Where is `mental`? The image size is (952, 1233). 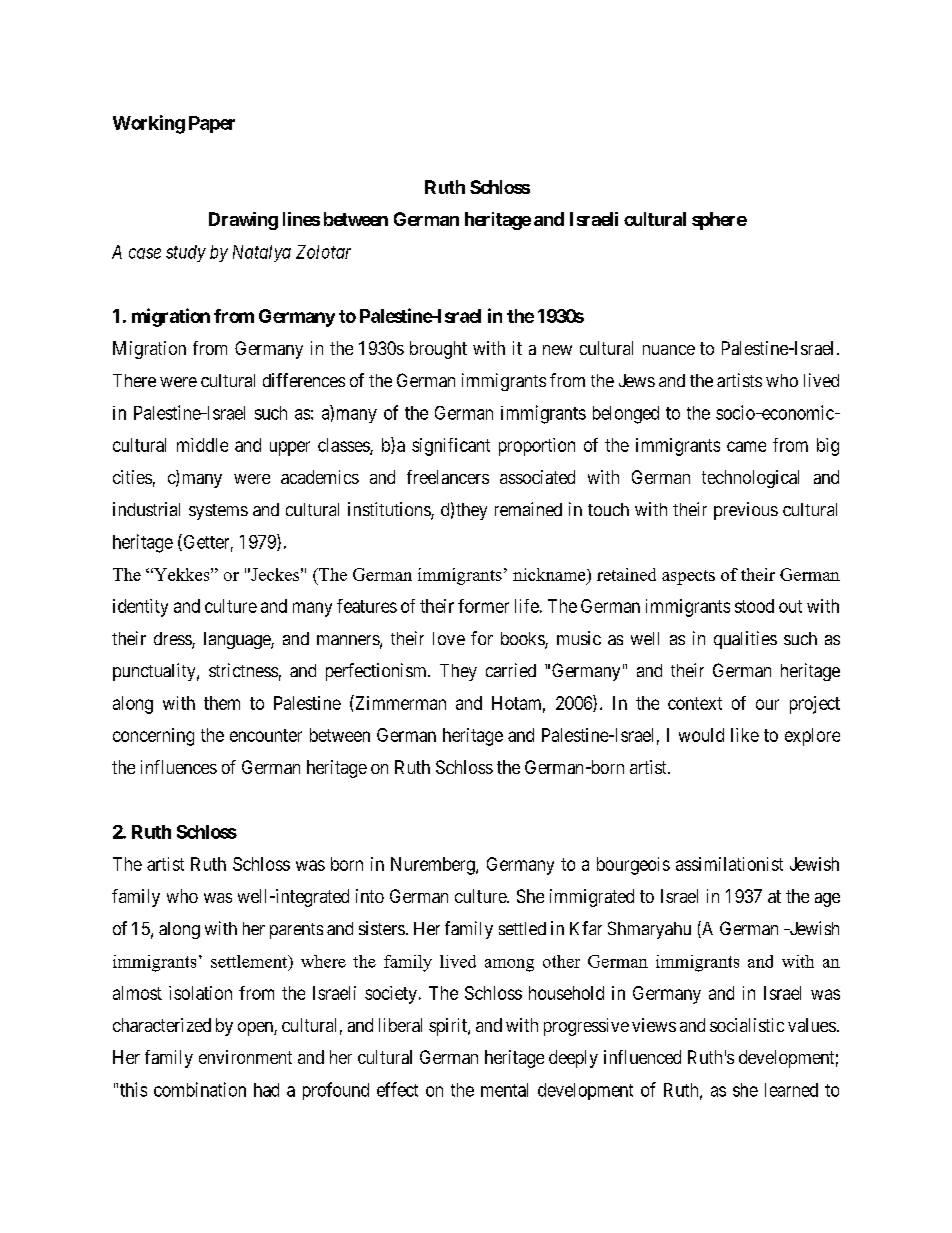
mental is located at coordinates (504, 1090).
